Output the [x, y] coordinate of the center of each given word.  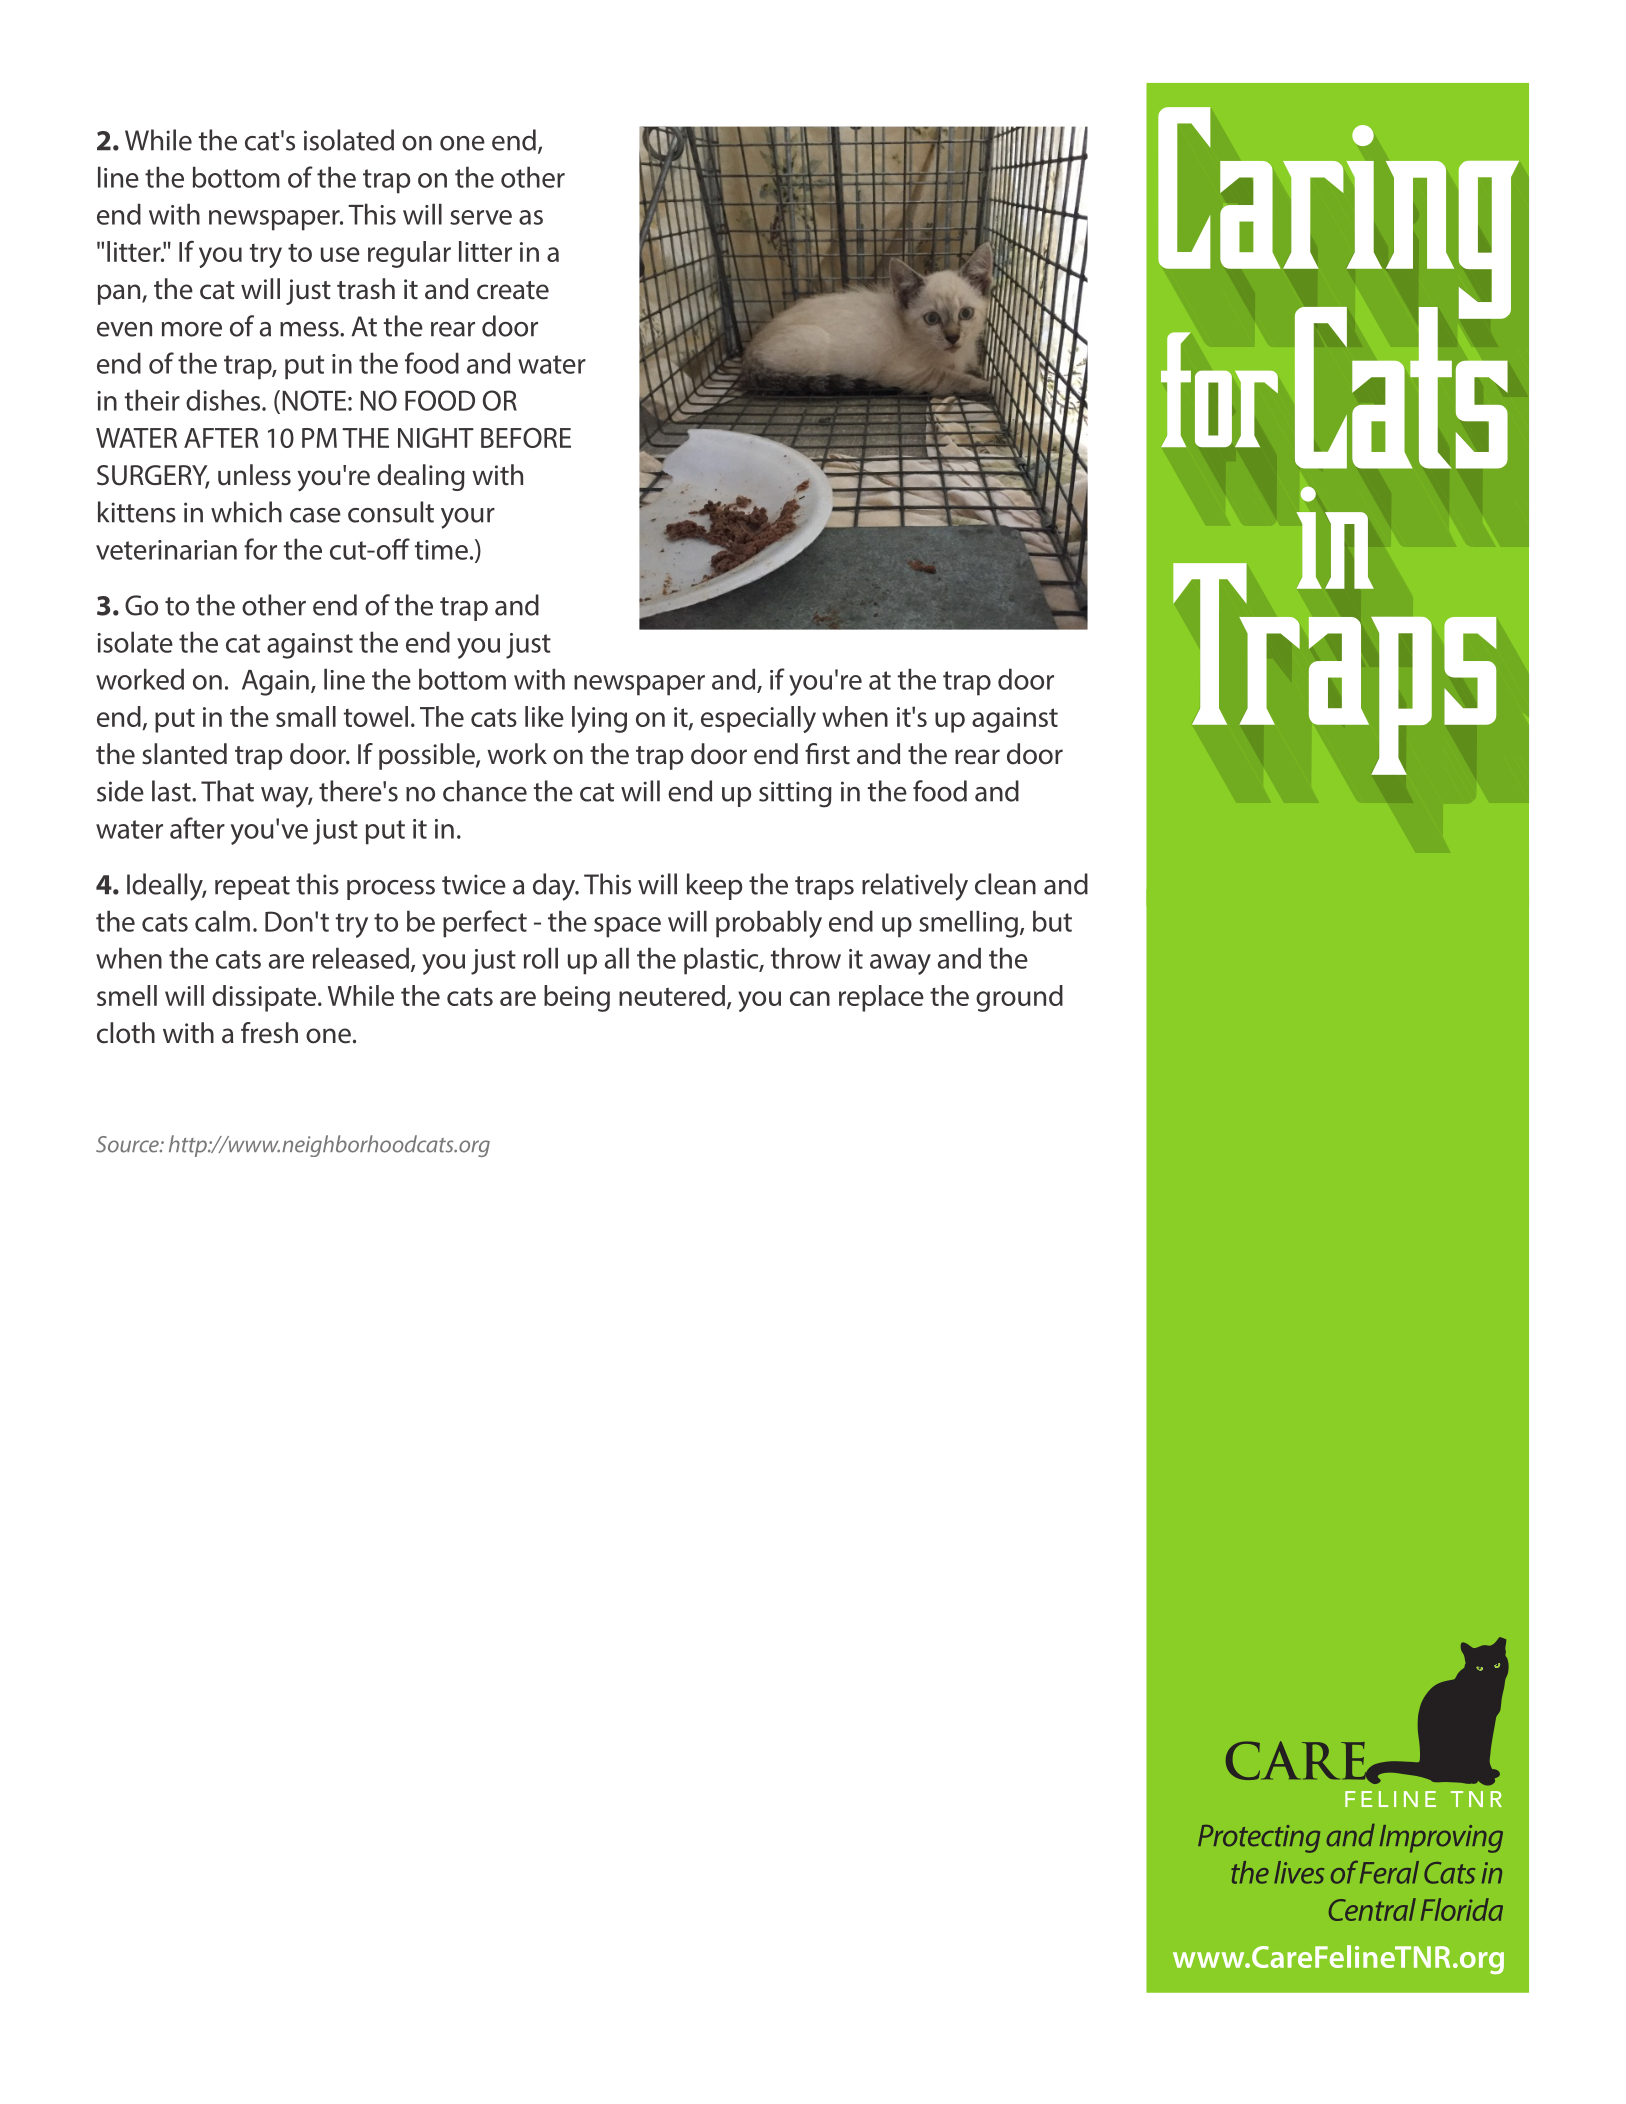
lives [1299, 1872]
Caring [1338, 214]
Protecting [1259, 1839]
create [513, 290]
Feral [1389, 1872]
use [340, 254]
